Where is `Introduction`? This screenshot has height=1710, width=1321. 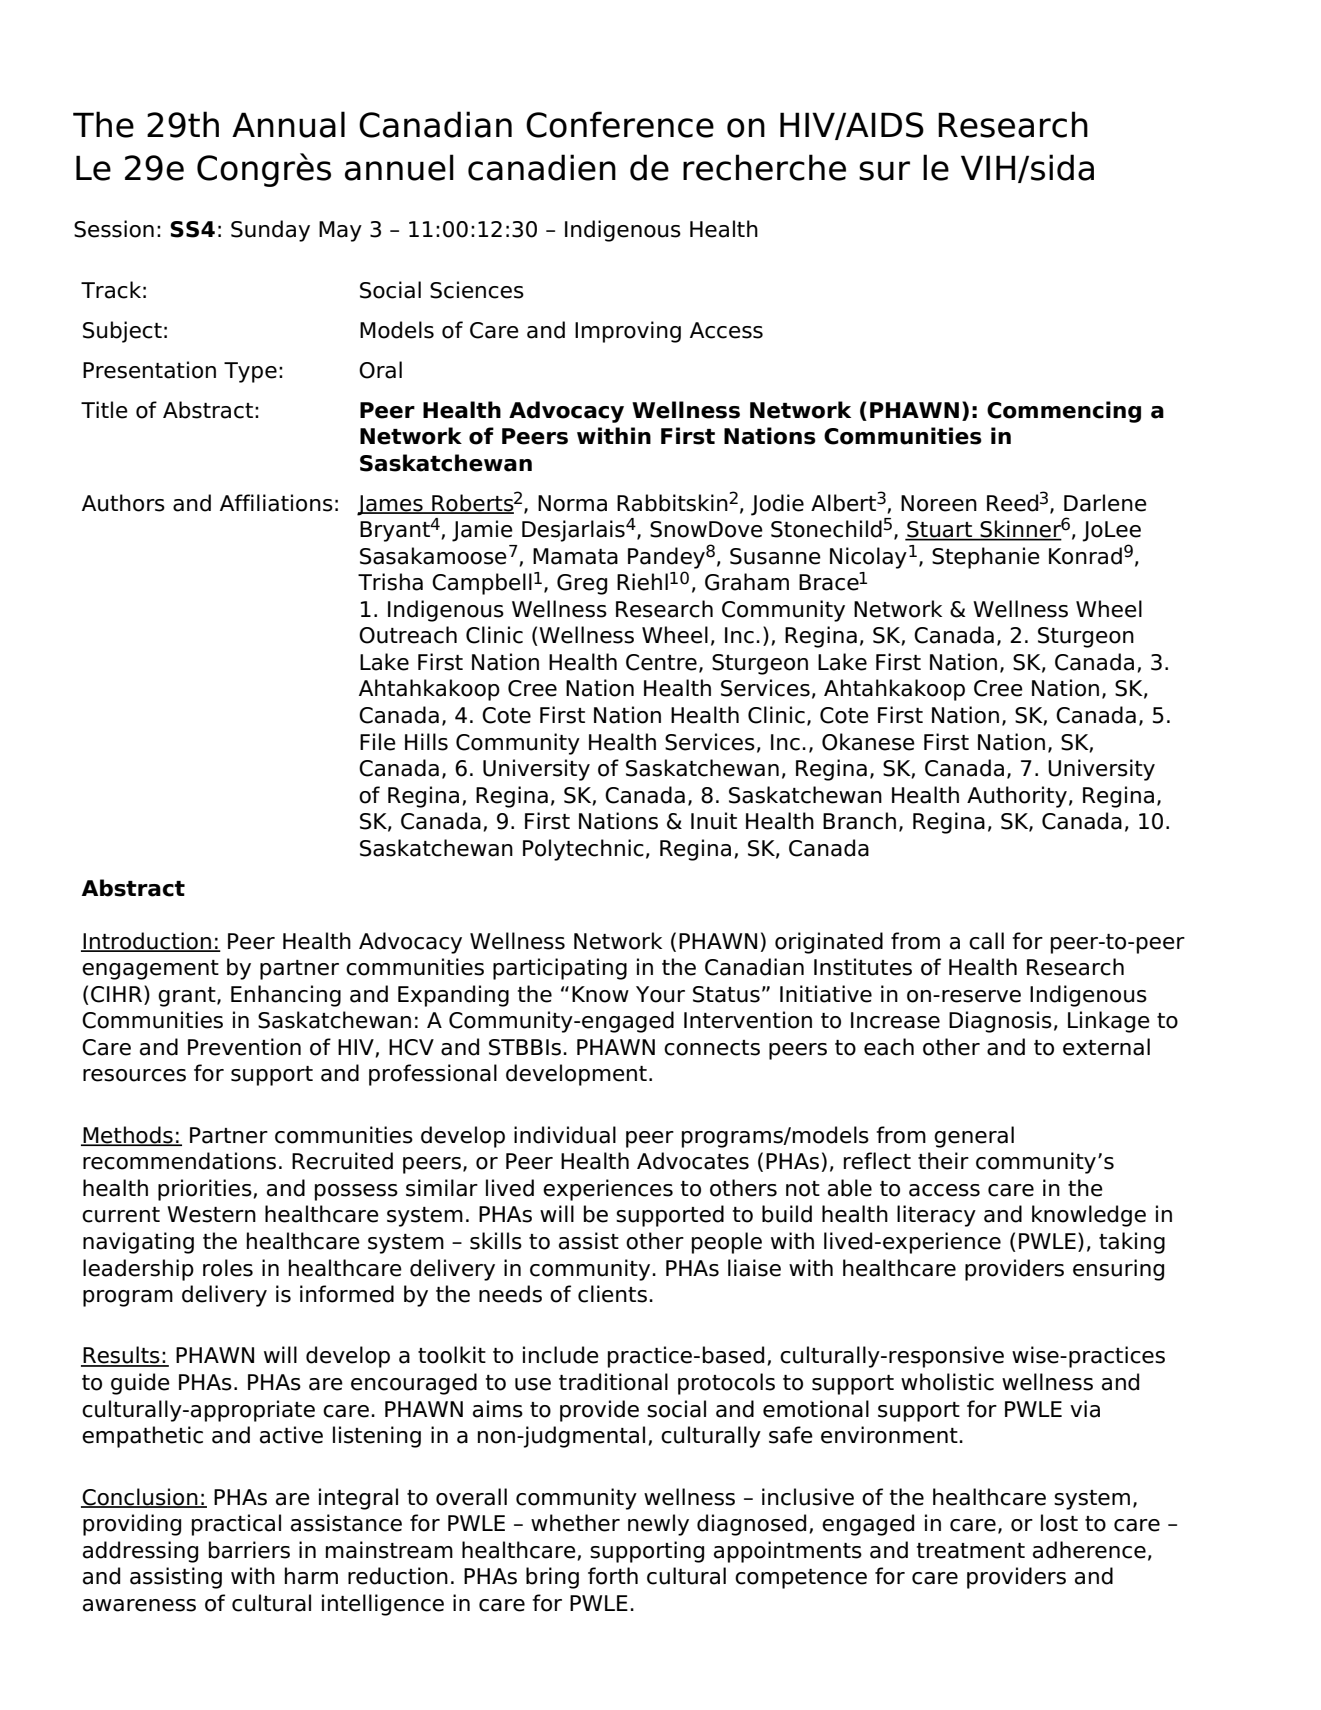
Introduction is located at coordinates (147, 941).
